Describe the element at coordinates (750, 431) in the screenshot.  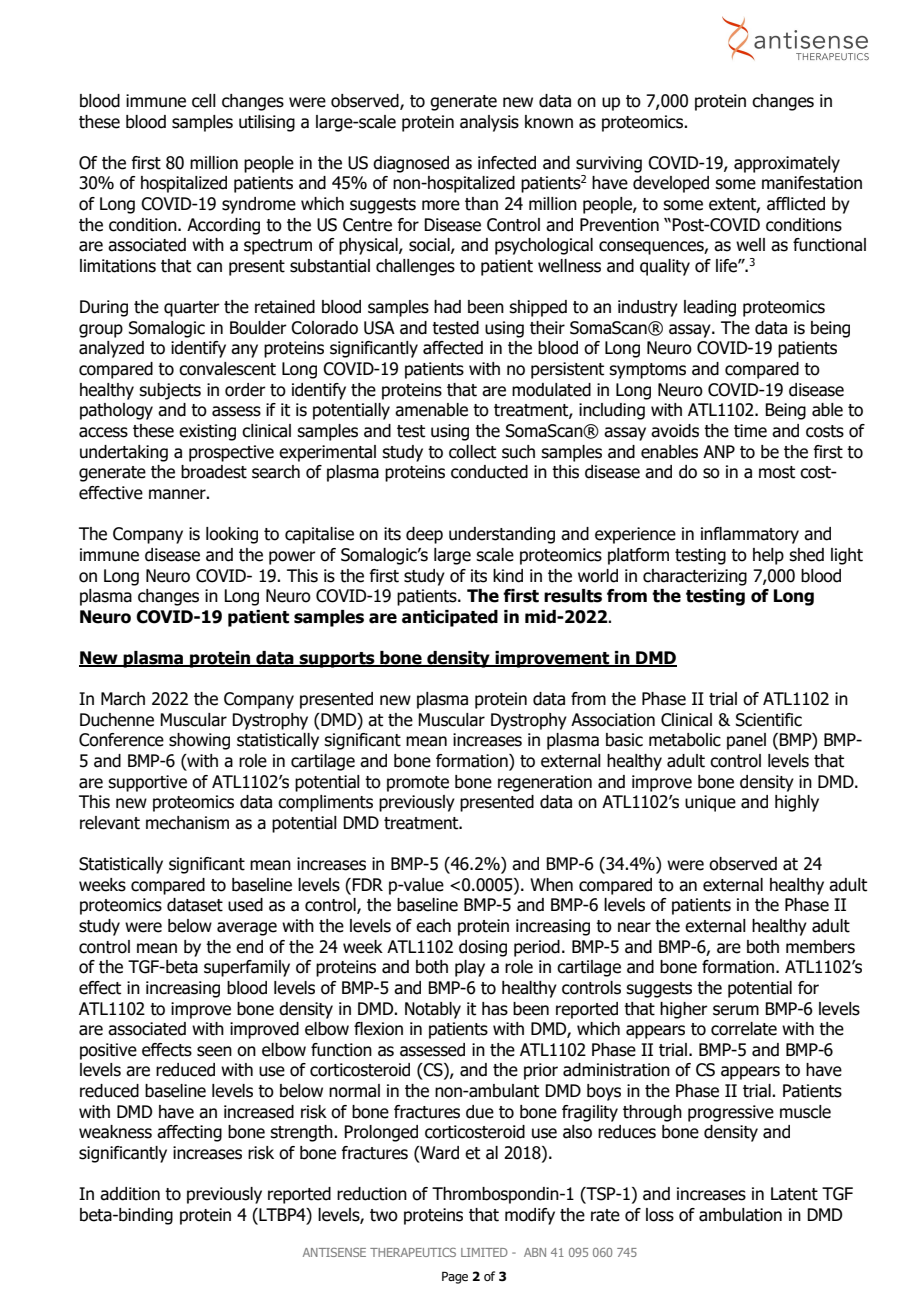
I see `time` at that location.
